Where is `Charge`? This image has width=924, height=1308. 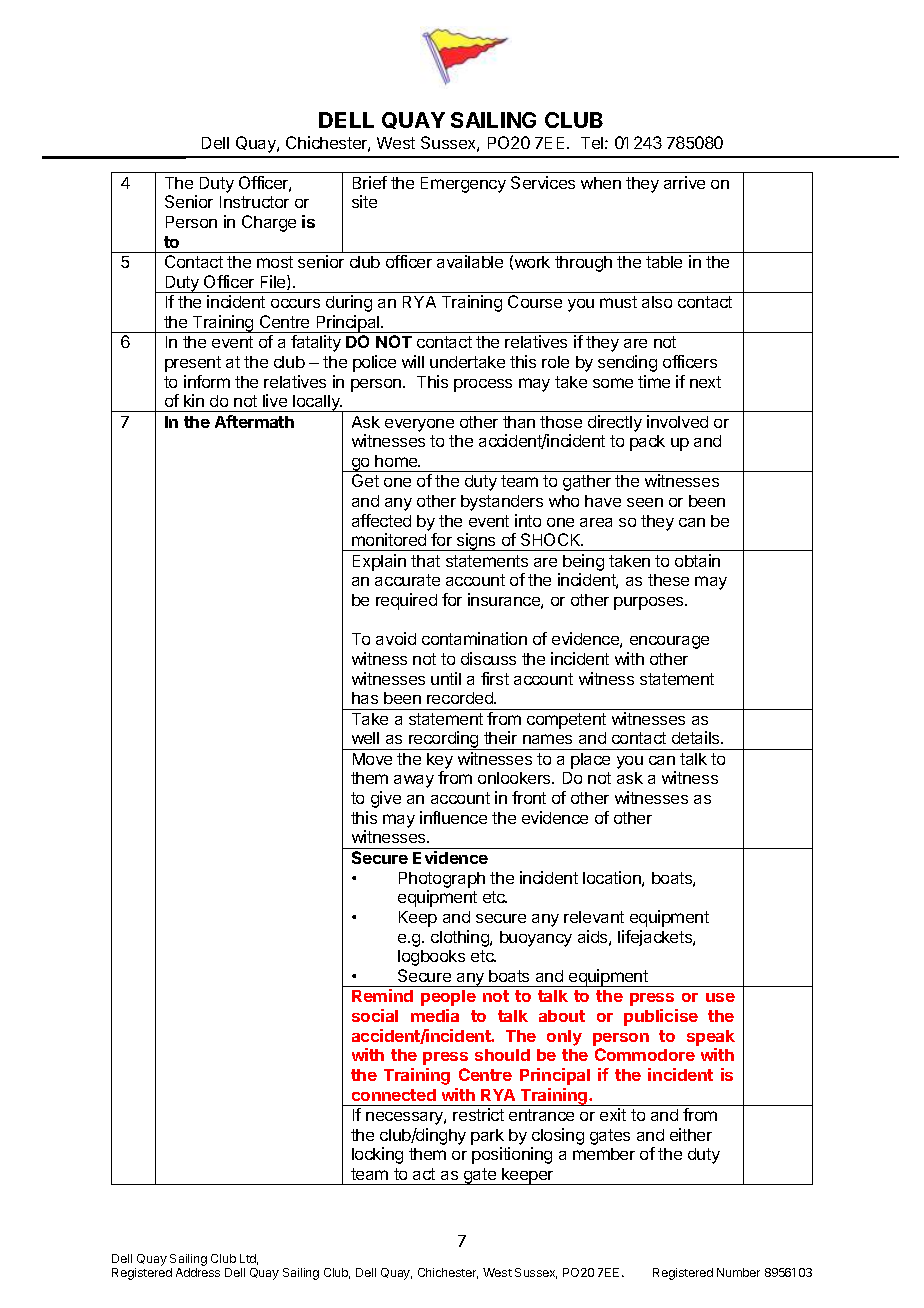 Charge is located at coordinates (269, 223).
